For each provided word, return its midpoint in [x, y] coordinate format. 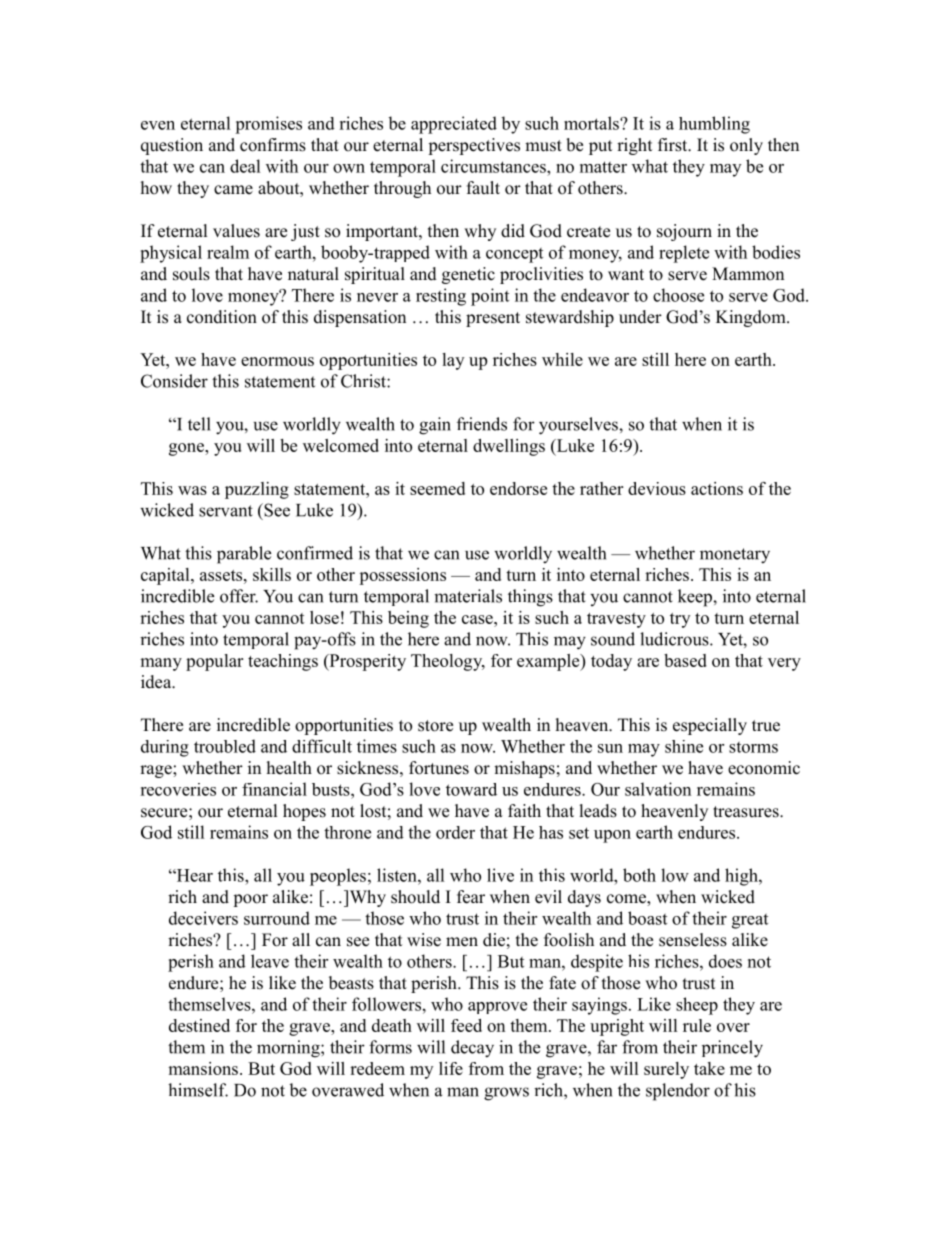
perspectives [474, 146]
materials [468, 596]
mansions [203, 1068]
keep [696, 598]
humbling [714, 125]
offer [239, 596]
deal [245, 166]
